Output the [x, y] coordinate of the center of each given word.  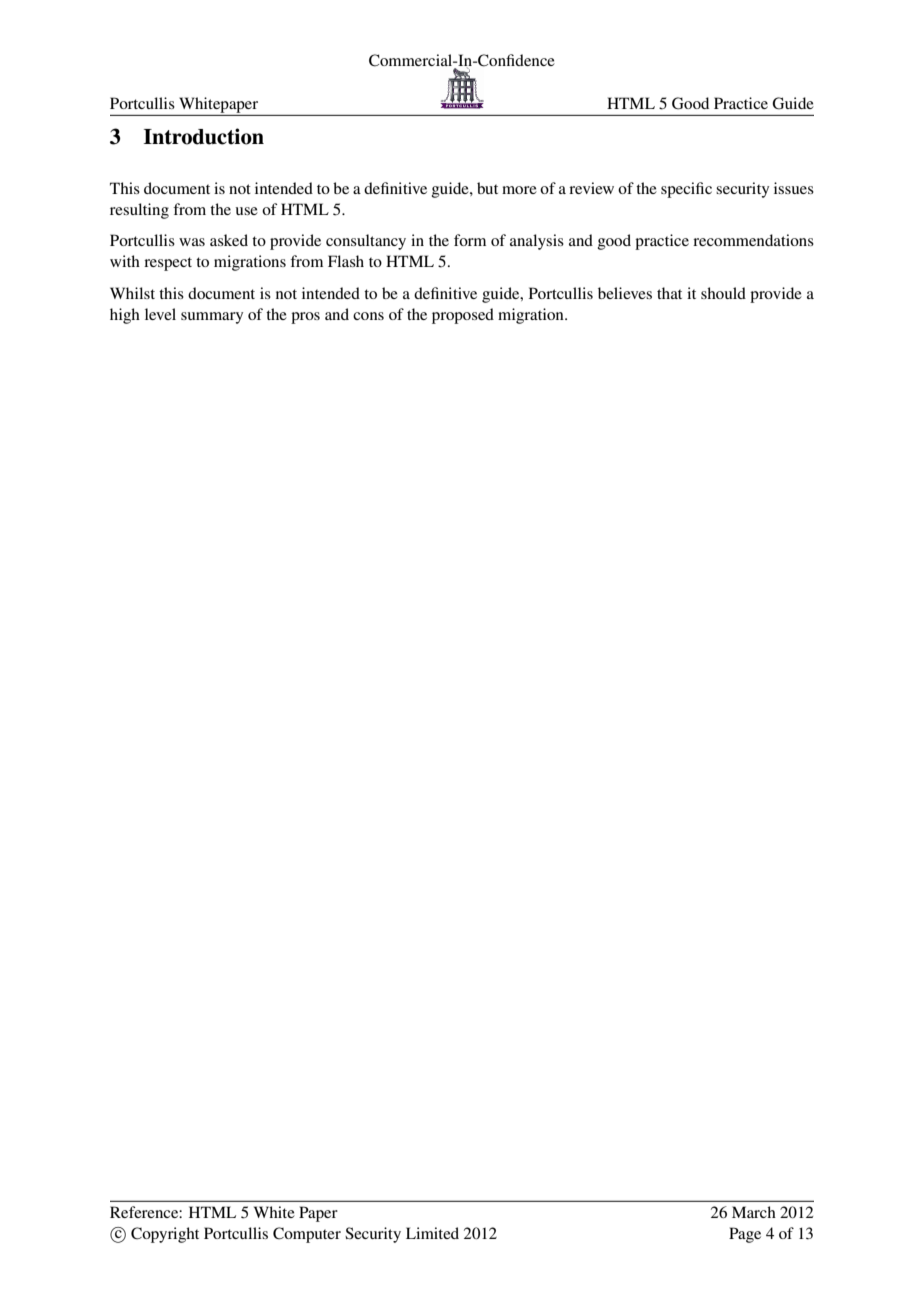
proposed [463, 316]
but [487, 188]
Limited [432, 1233]
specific [686, 190]
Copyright [165, 1235]
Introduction [204, 136]
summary [212, 318]
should [723, 293]
